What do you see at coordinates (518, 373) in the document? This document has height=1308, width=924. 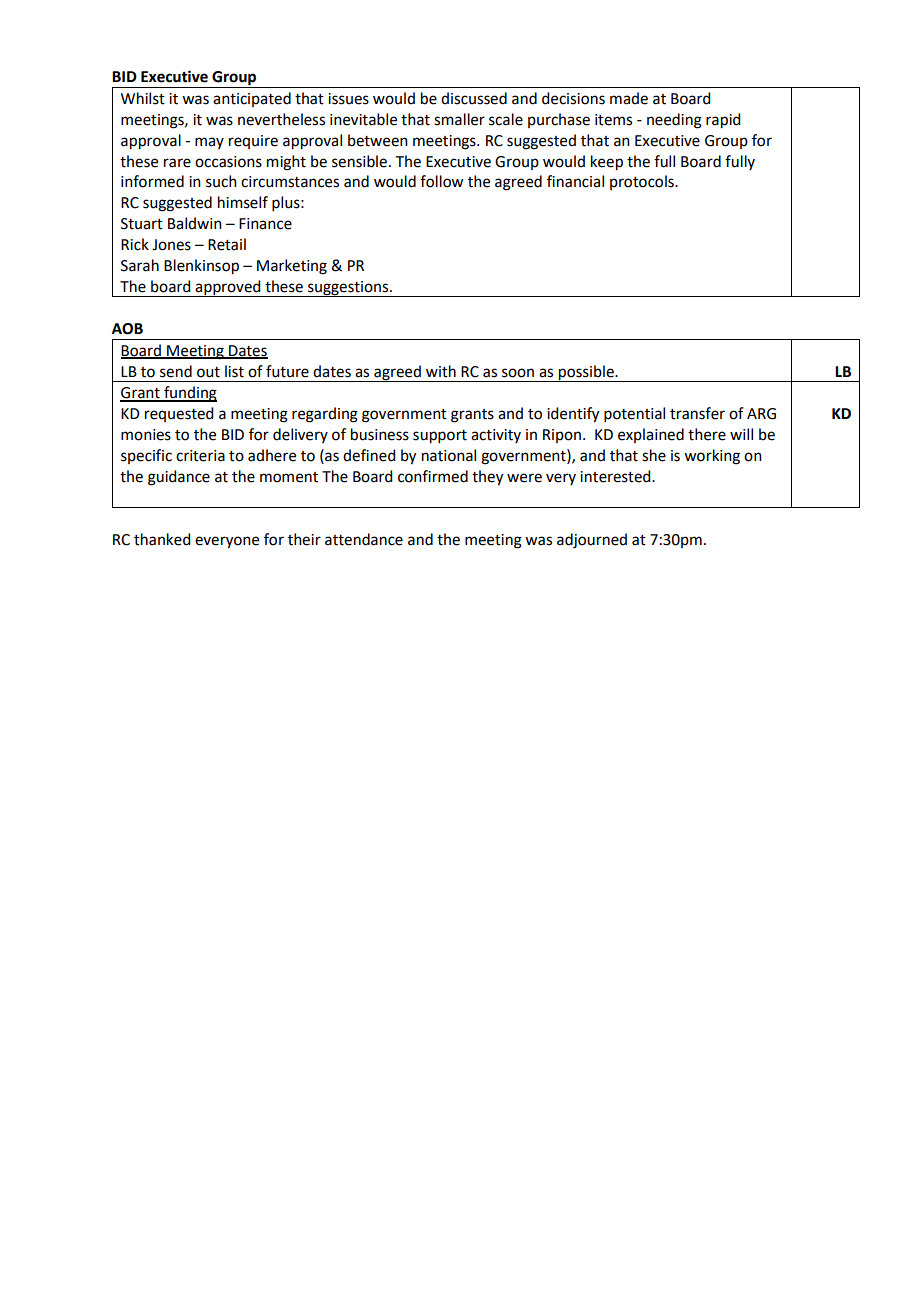 I see `soon` at bounding box center [518, 373].
